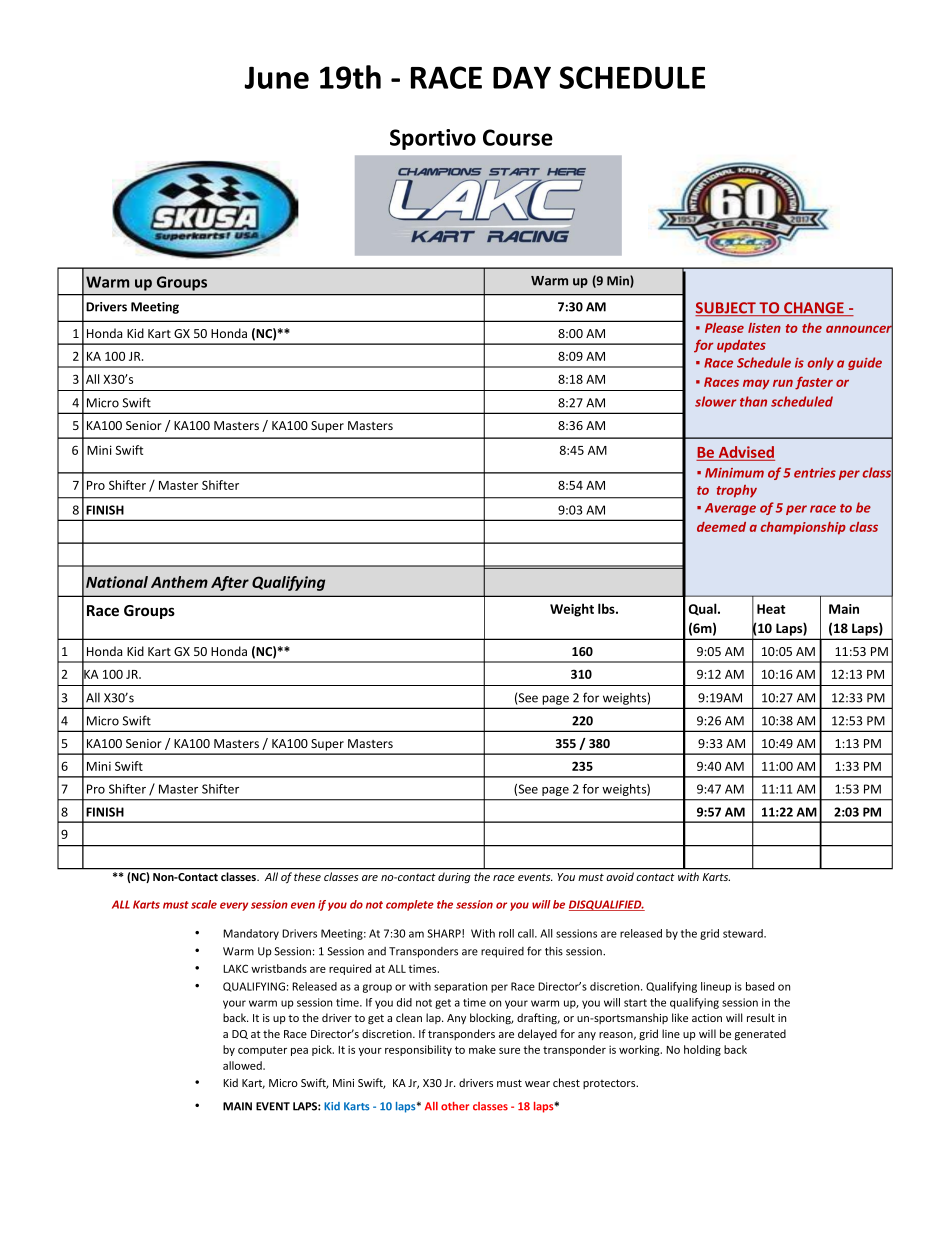 Image resolution: width=952 pixels, height=1233 pixels. Describe the element at coordinates (482, 1049) in the document. I see `make` at that location.
